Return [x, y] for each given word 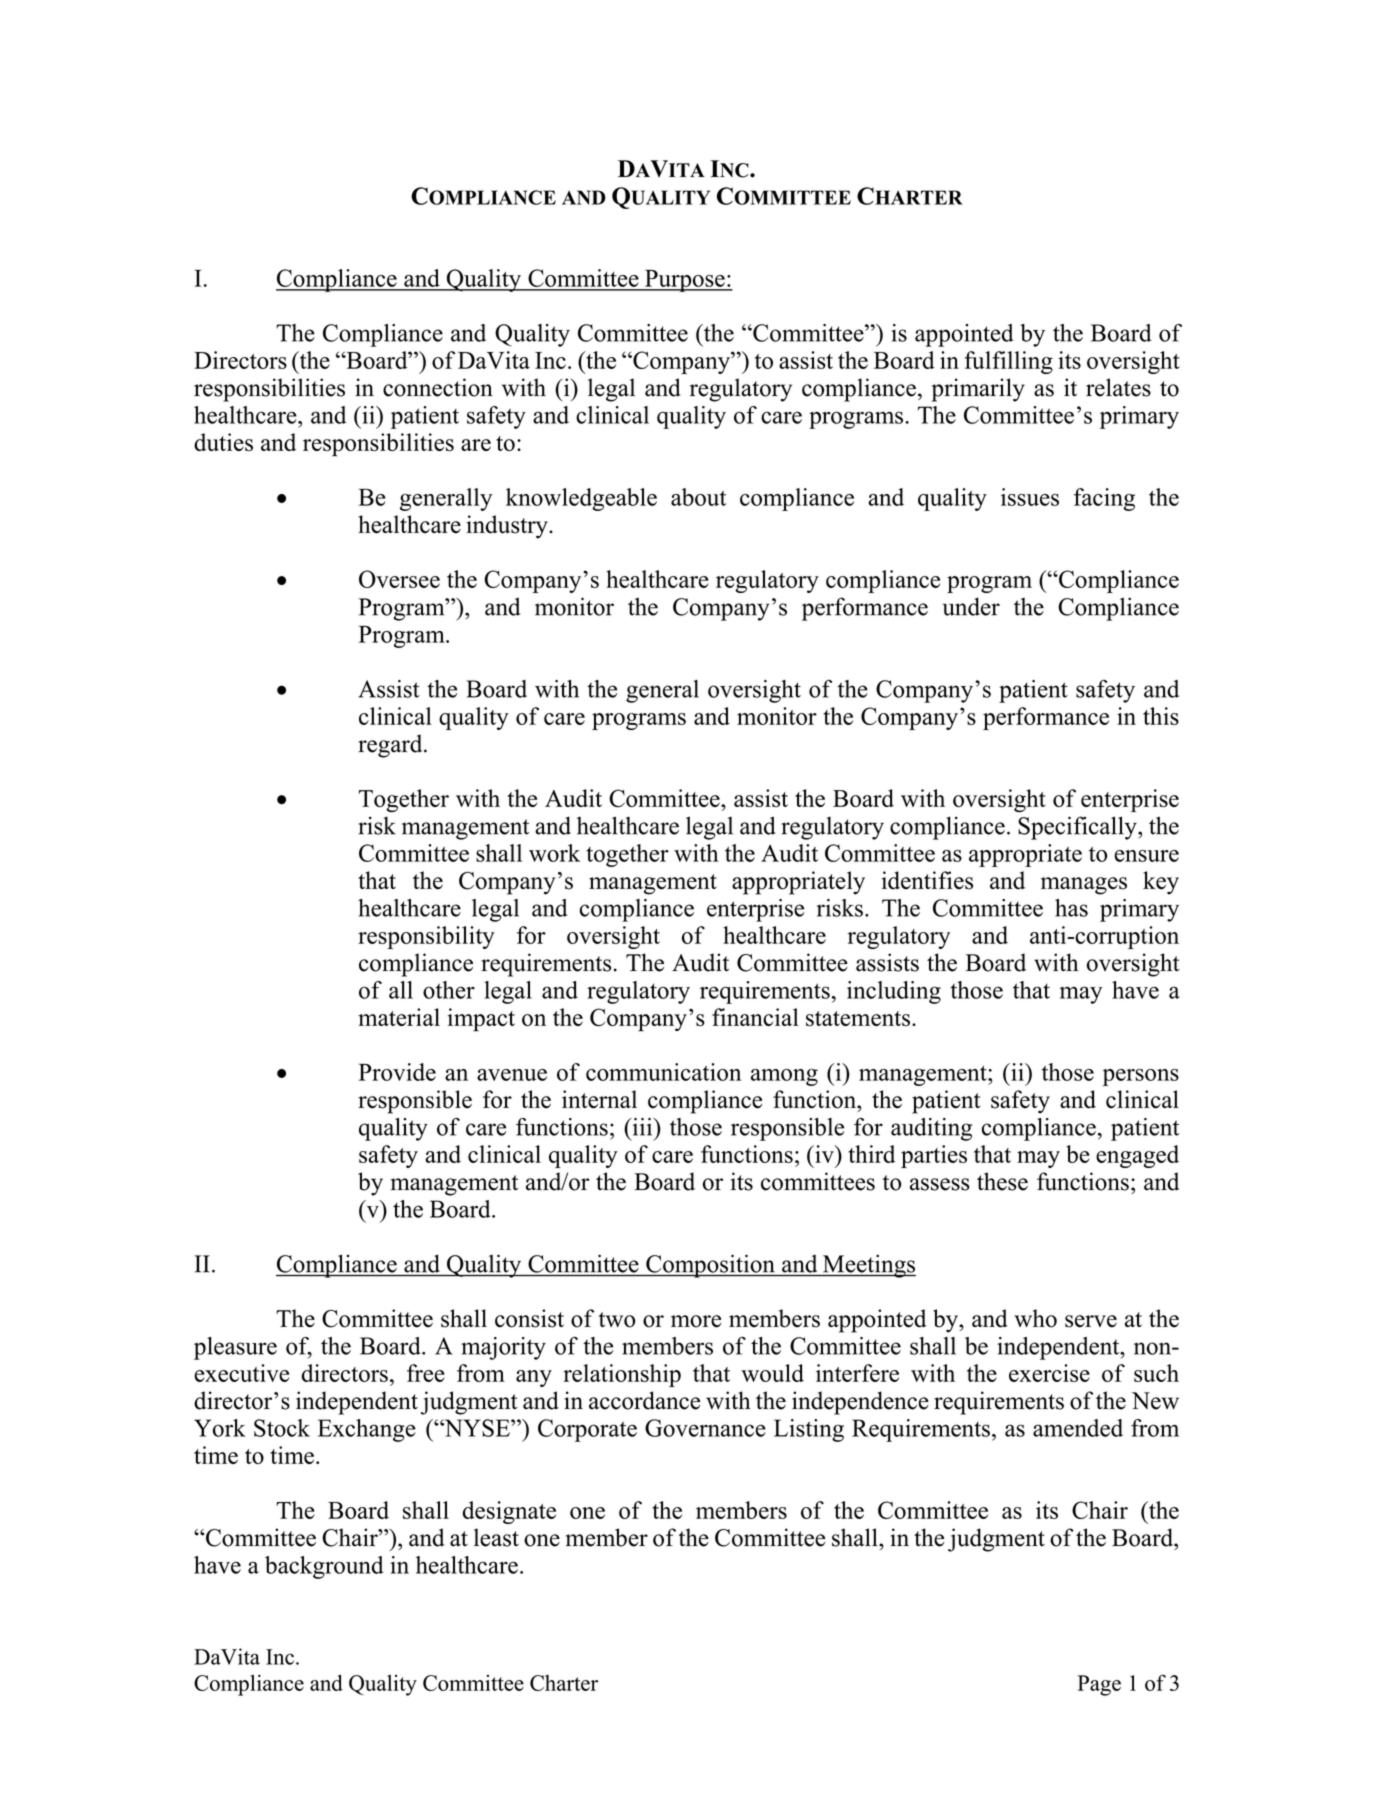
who [1035, 1318]
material [399, 1017]
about [698, 497]
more [696, 1321]
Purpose [685, 281]
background [324, 1567]
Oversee [399, 579]
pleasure [235, 1348]
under [971, 606]
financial [755, 1017]
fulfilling [1009, 362]
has [1071, 908]
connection [438, 387]
